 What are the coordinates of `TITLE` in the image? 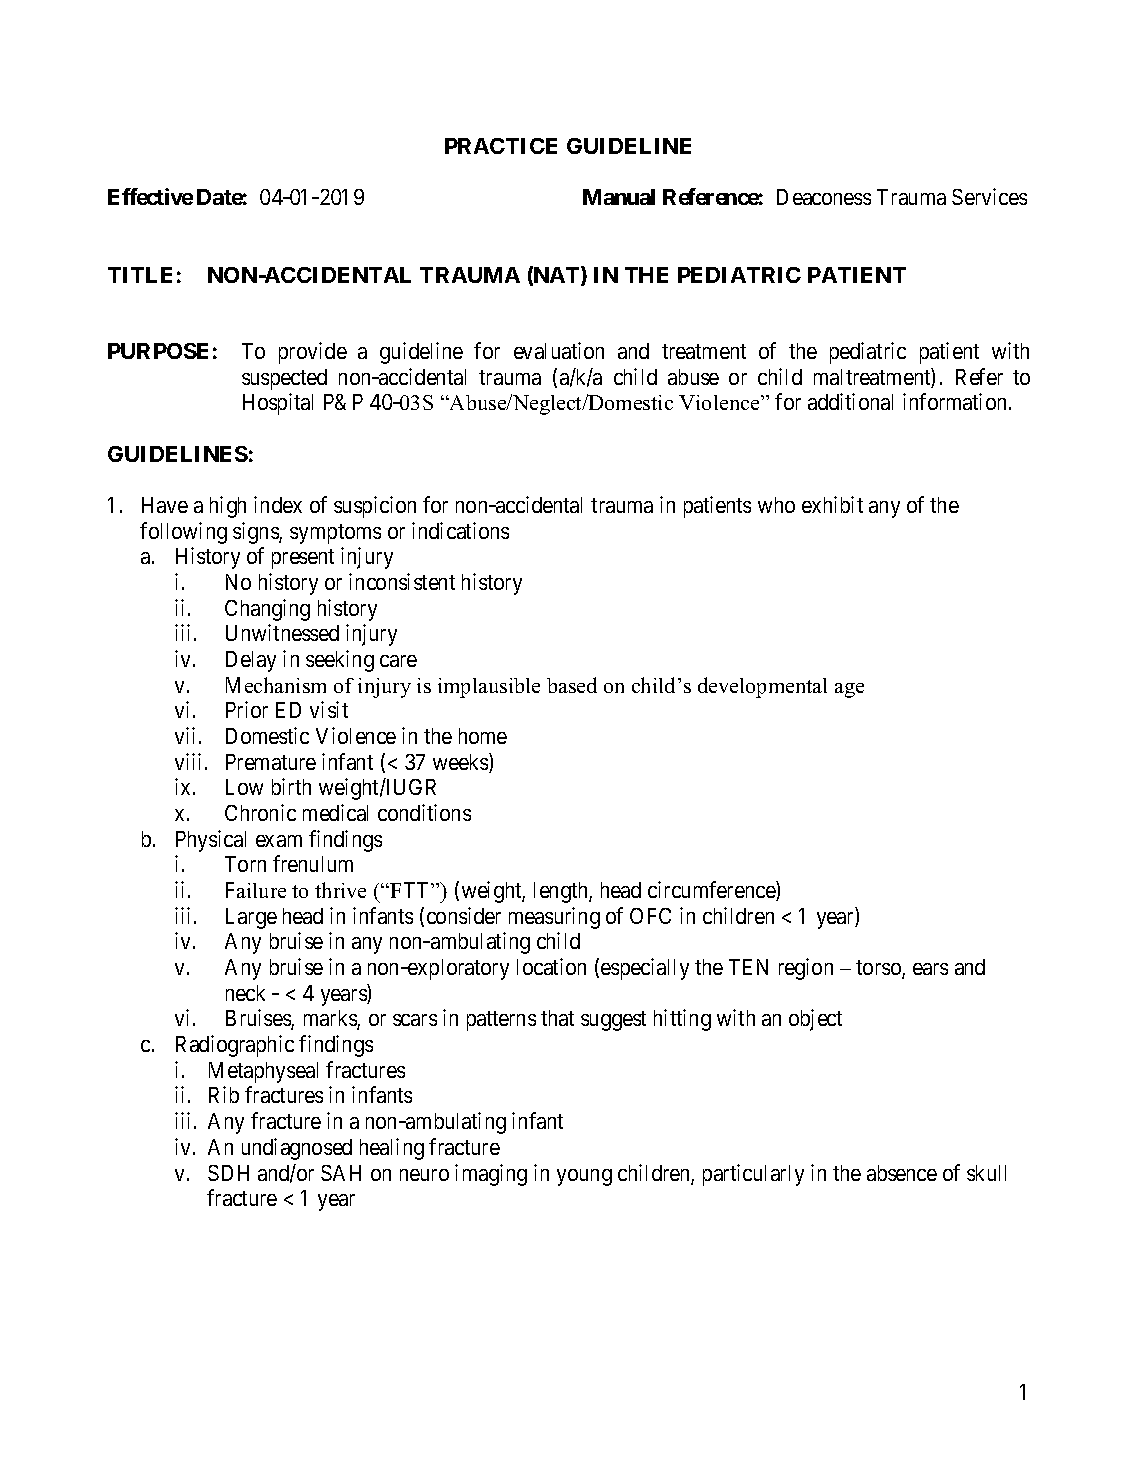 It's located at (140, 275).
